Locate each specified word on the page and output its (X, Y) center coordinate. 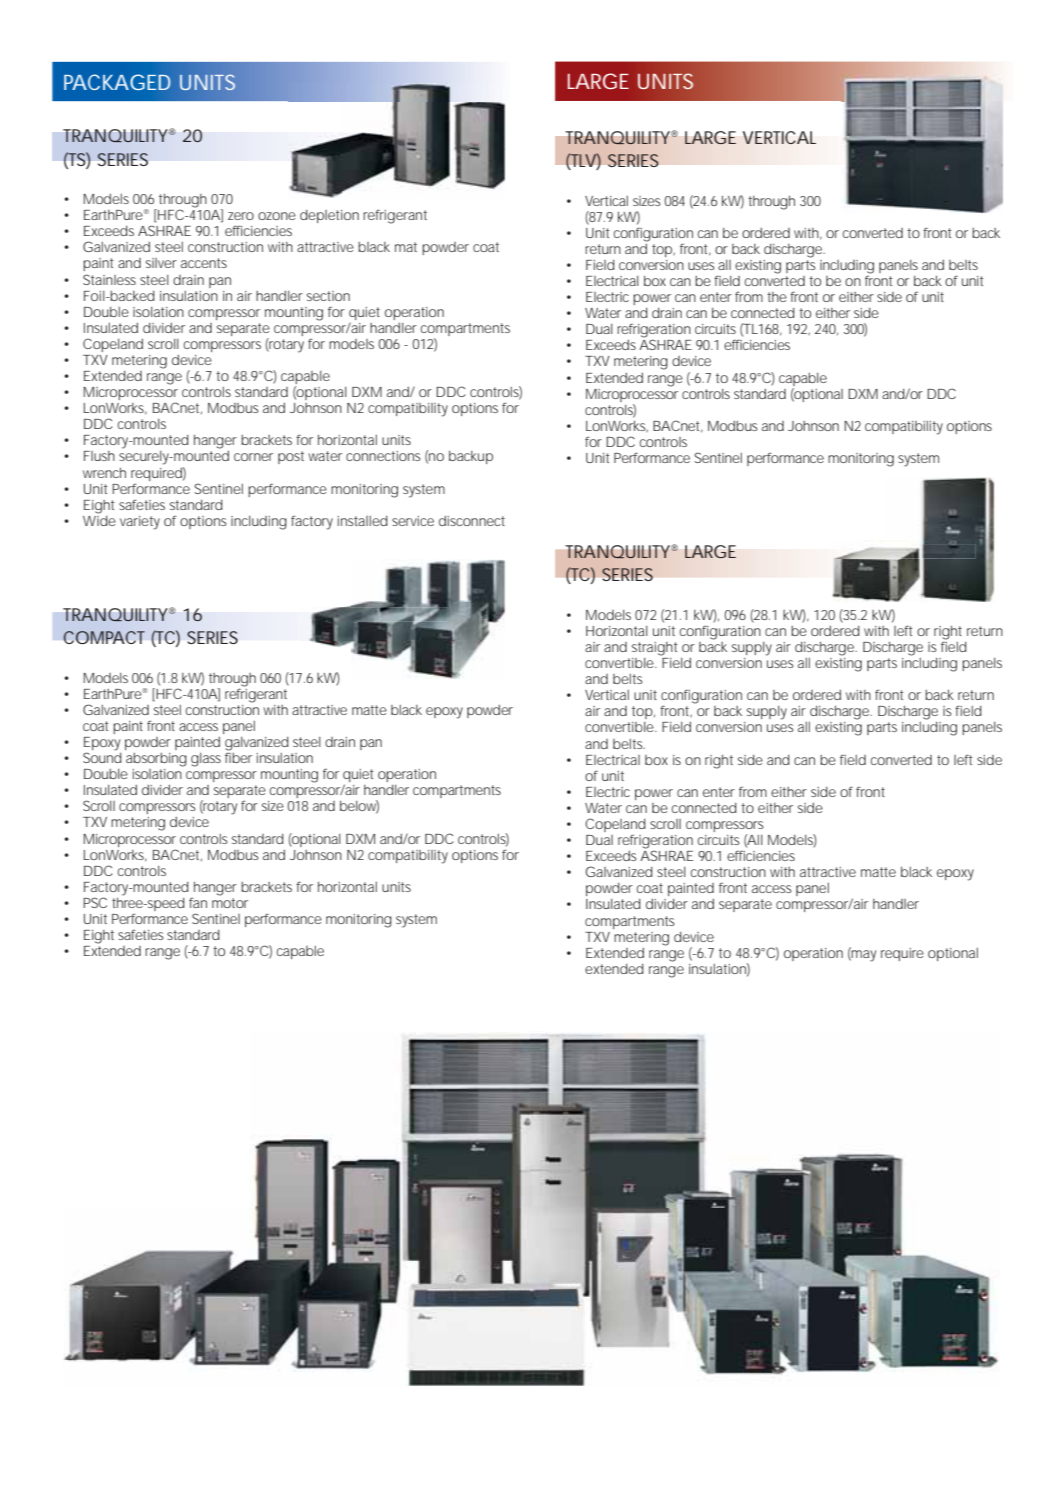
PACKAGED (117, 82)
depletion (329, 216)
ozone (277, 216)
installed (363, 521)
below (359, 807)
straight (655, 649)
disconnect (472, 521)
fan (198, 902)
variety (140, 523)
